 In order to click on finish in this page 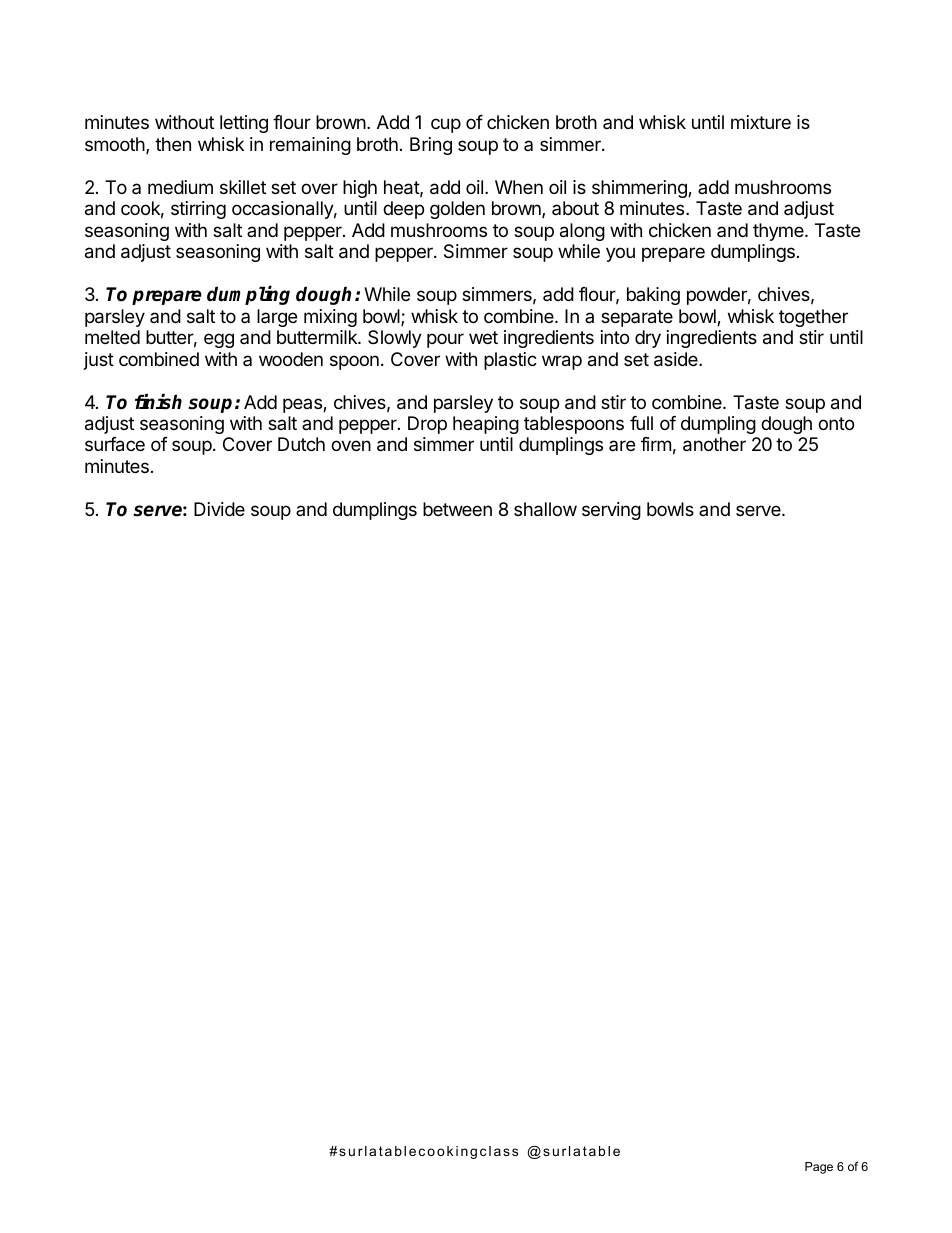, I will do `click(158, 402)`.
